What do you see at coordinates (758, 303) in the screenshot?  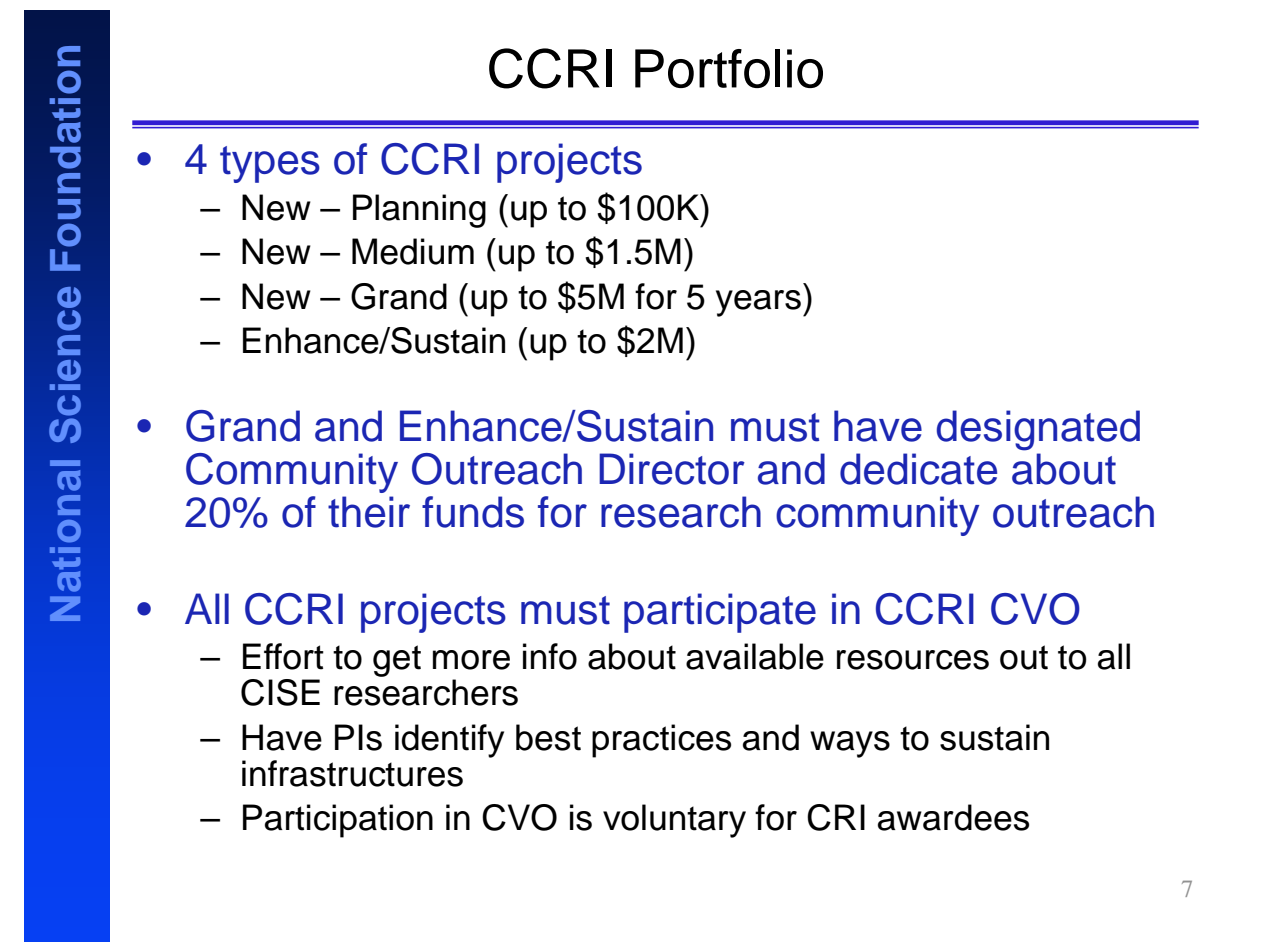 I see `years` at bounding box center [758, 303].
